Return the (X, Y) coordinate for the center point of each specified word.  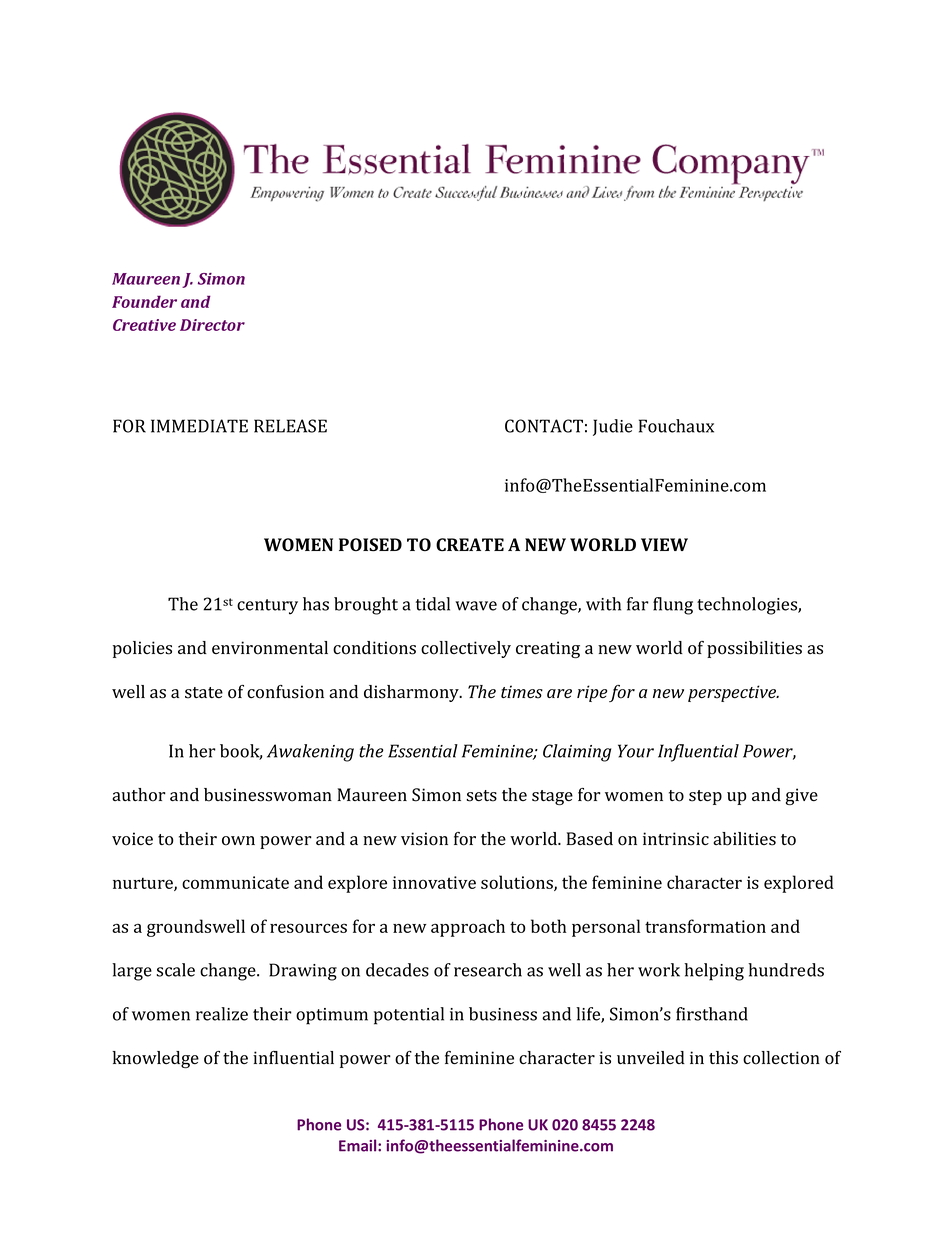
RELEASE (290, 426)
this (723, 1058)
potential (409, 1016)
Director (212, 325)
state (204, 693)
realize (222, 1014)
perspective (733, 693)
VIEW (664, 544)
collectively (466, 649)
